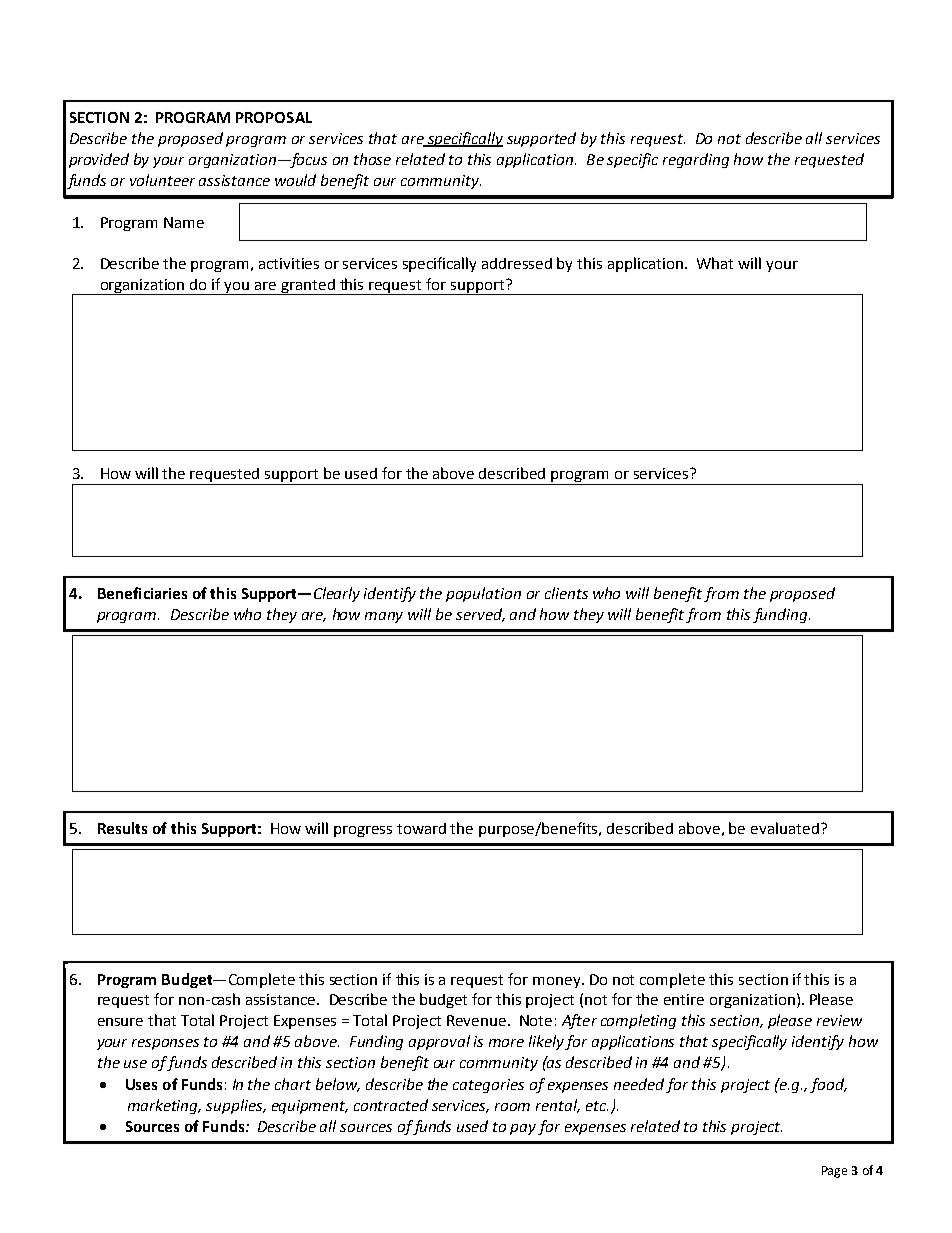 This screenshot has width=952, height=1233. What do you see at coordinates (421, 828) in the screenshot?
I see `toward` at bounding box center [421, 828].
